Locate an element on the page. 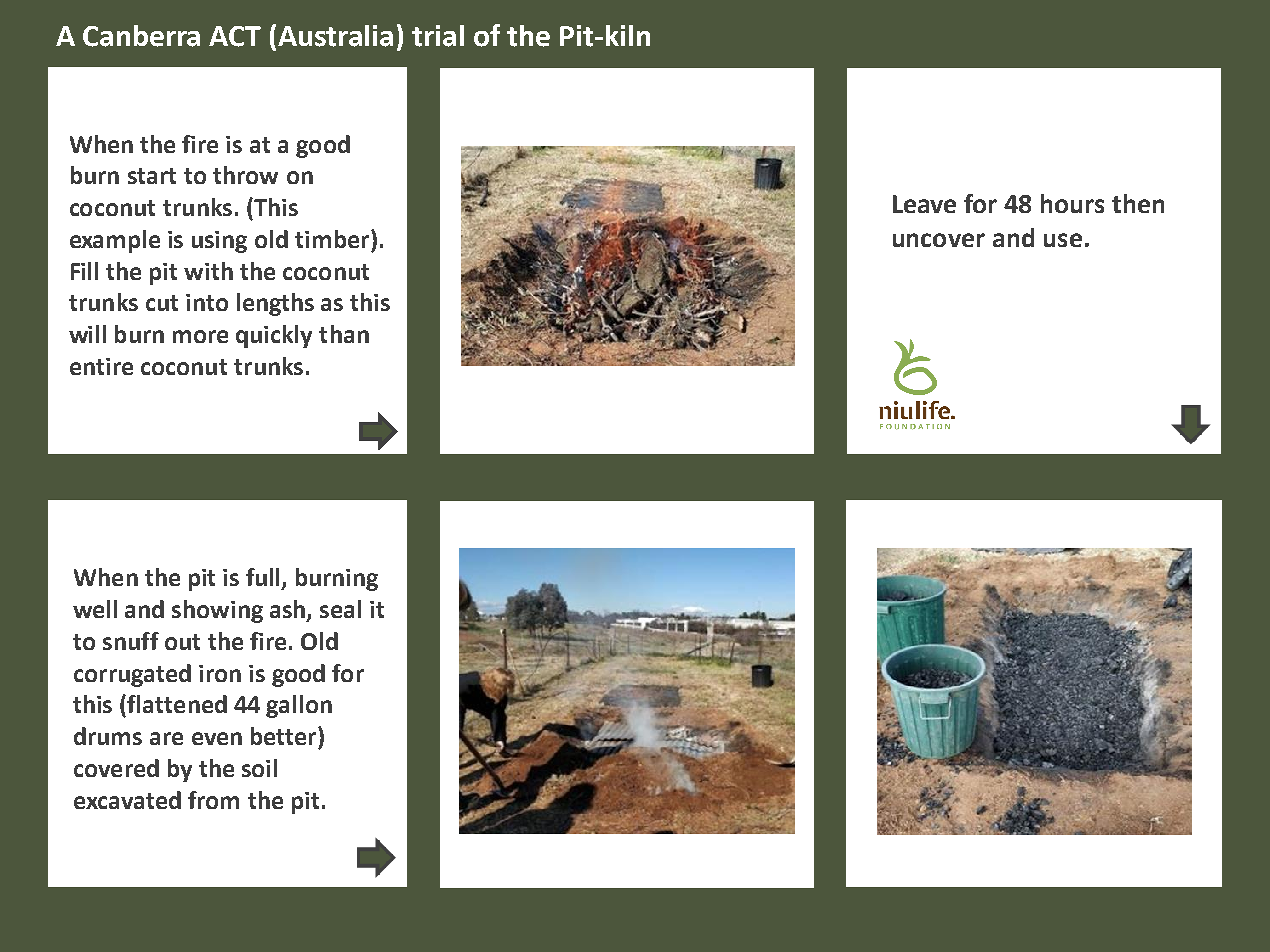 This page has width=1270, height=952. use is located at coordinates (1063, 240).
